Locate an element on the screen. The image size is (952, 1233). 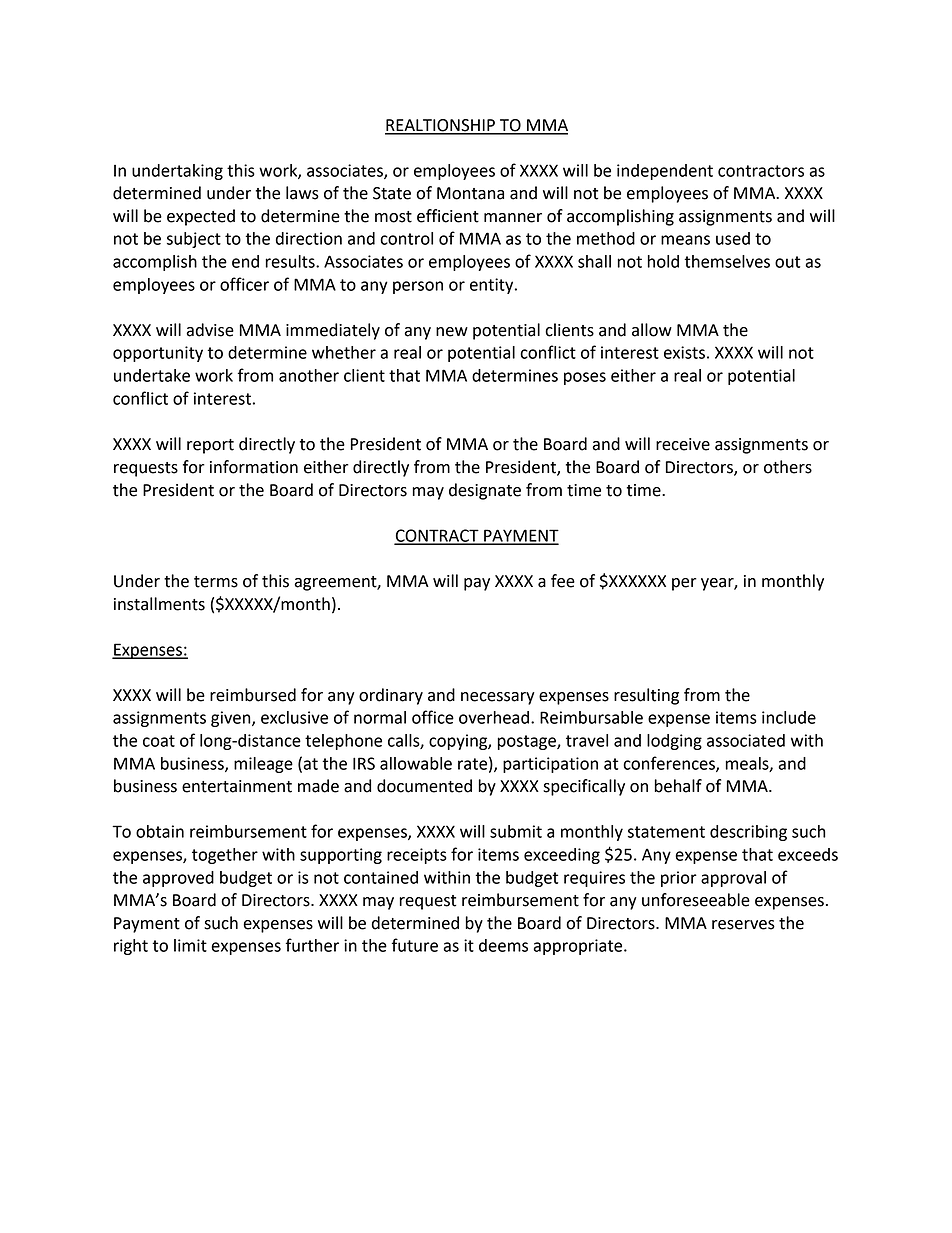
resulting is located at coordinates (646, 696).
